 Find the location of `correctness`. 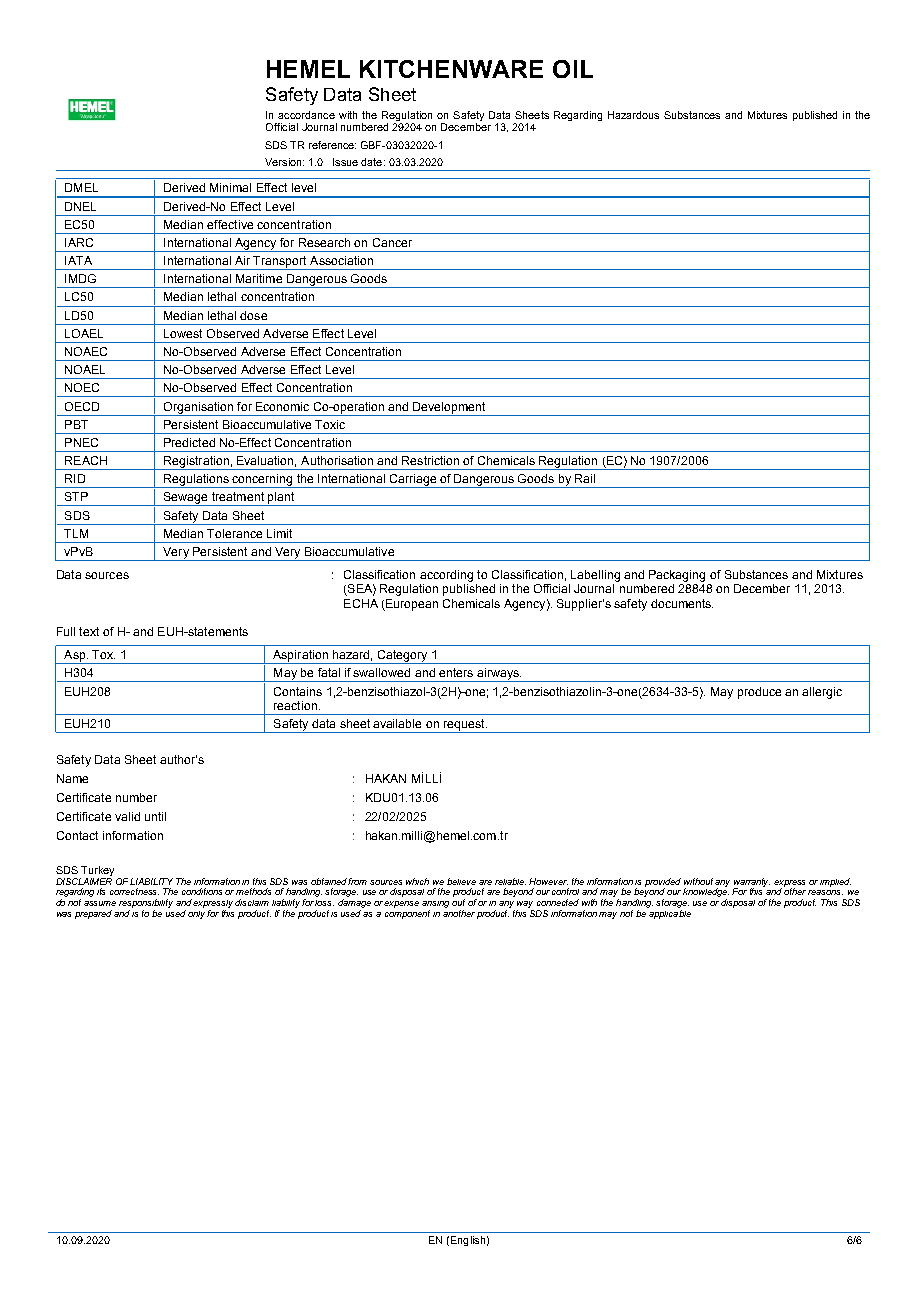

correctness is located at coordinates (134, 891).
